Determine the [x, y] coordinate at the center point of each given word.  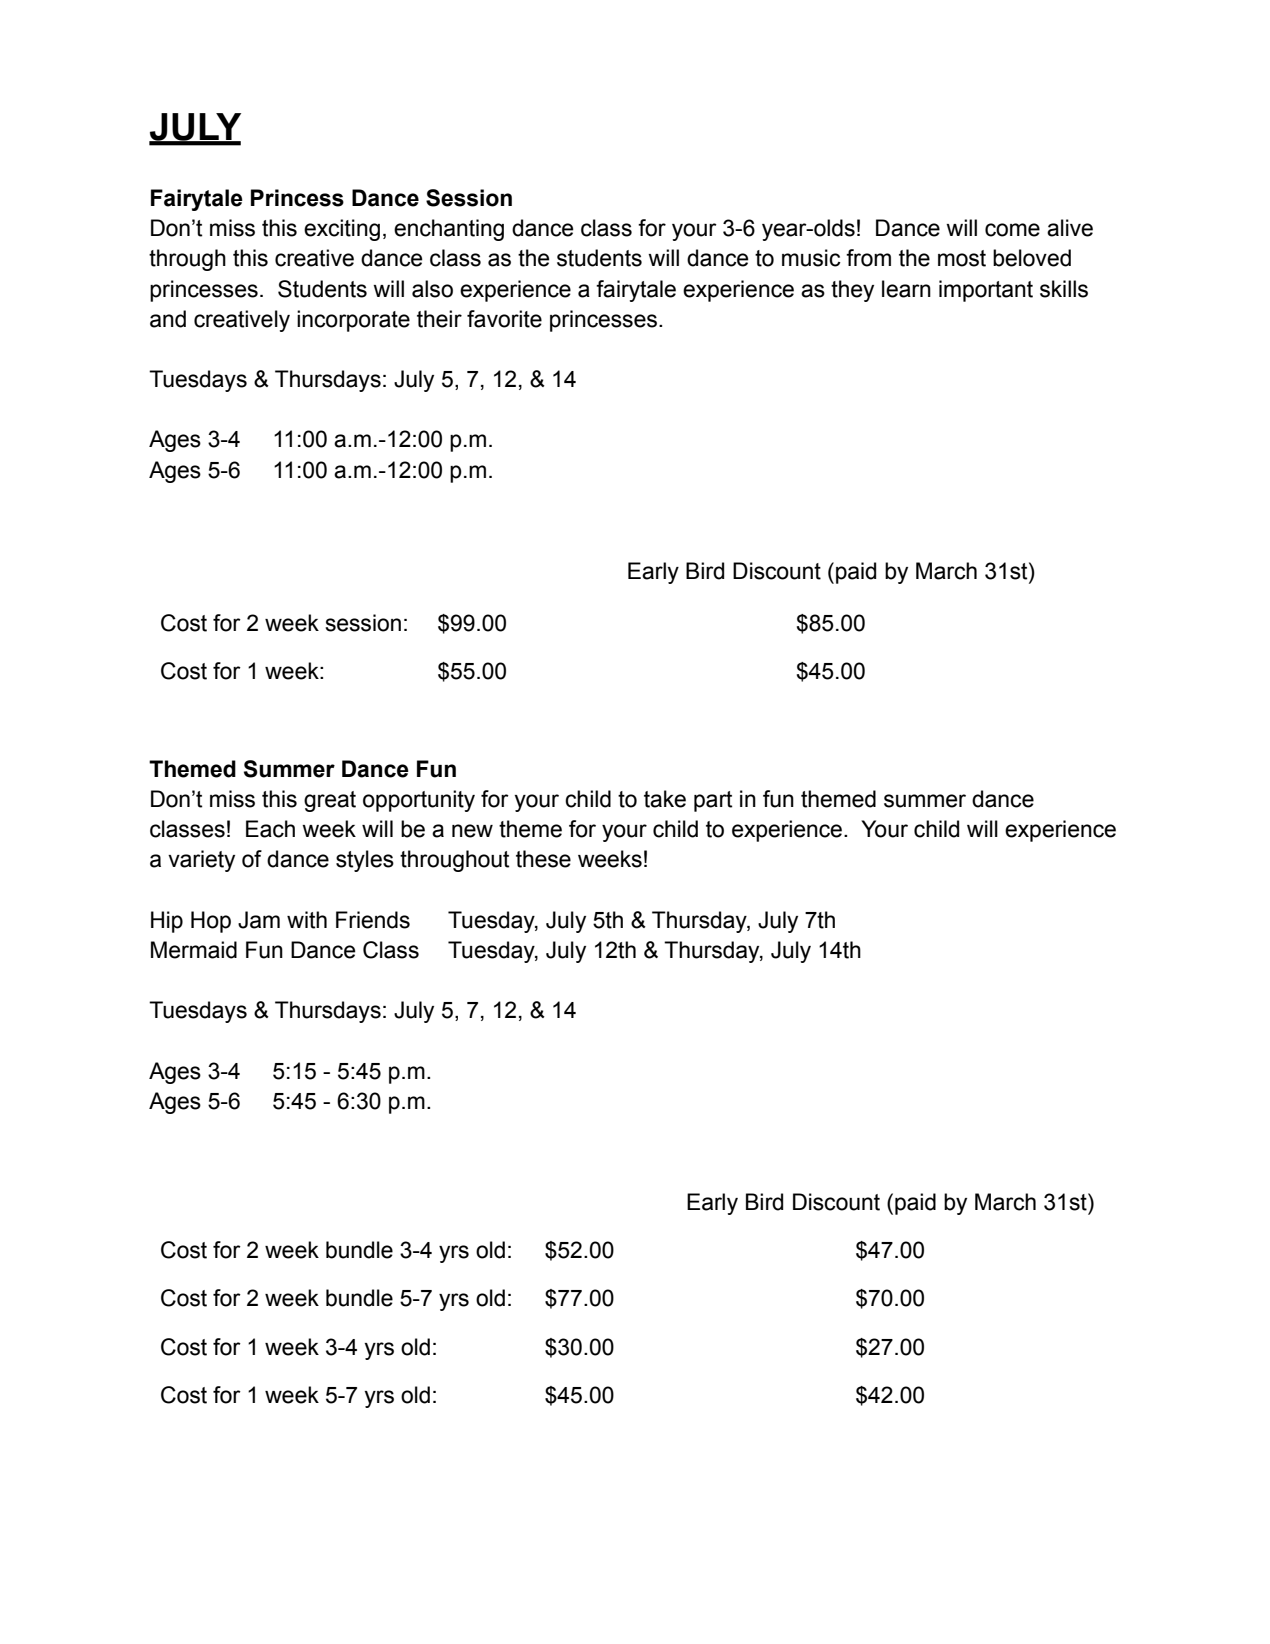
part [713, 801]
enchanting [449, 230]
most [962, 258]
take [665, 799]
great [330, 801]
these [543, 859]
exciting [342, 230]
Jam [259, 920]
